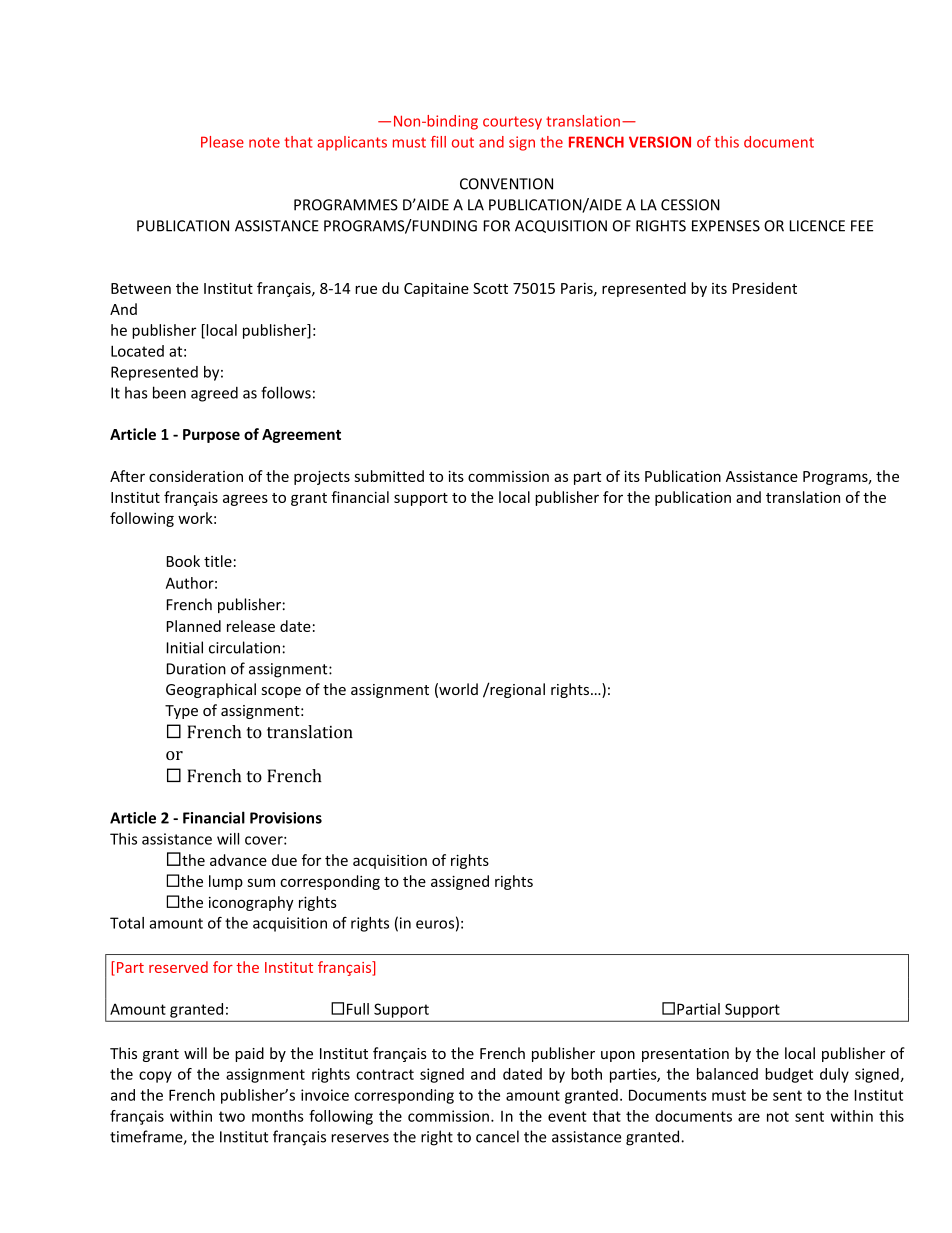 This screenshot has width=952, height=1233. I want to click on budget, so click(789, 1075).
